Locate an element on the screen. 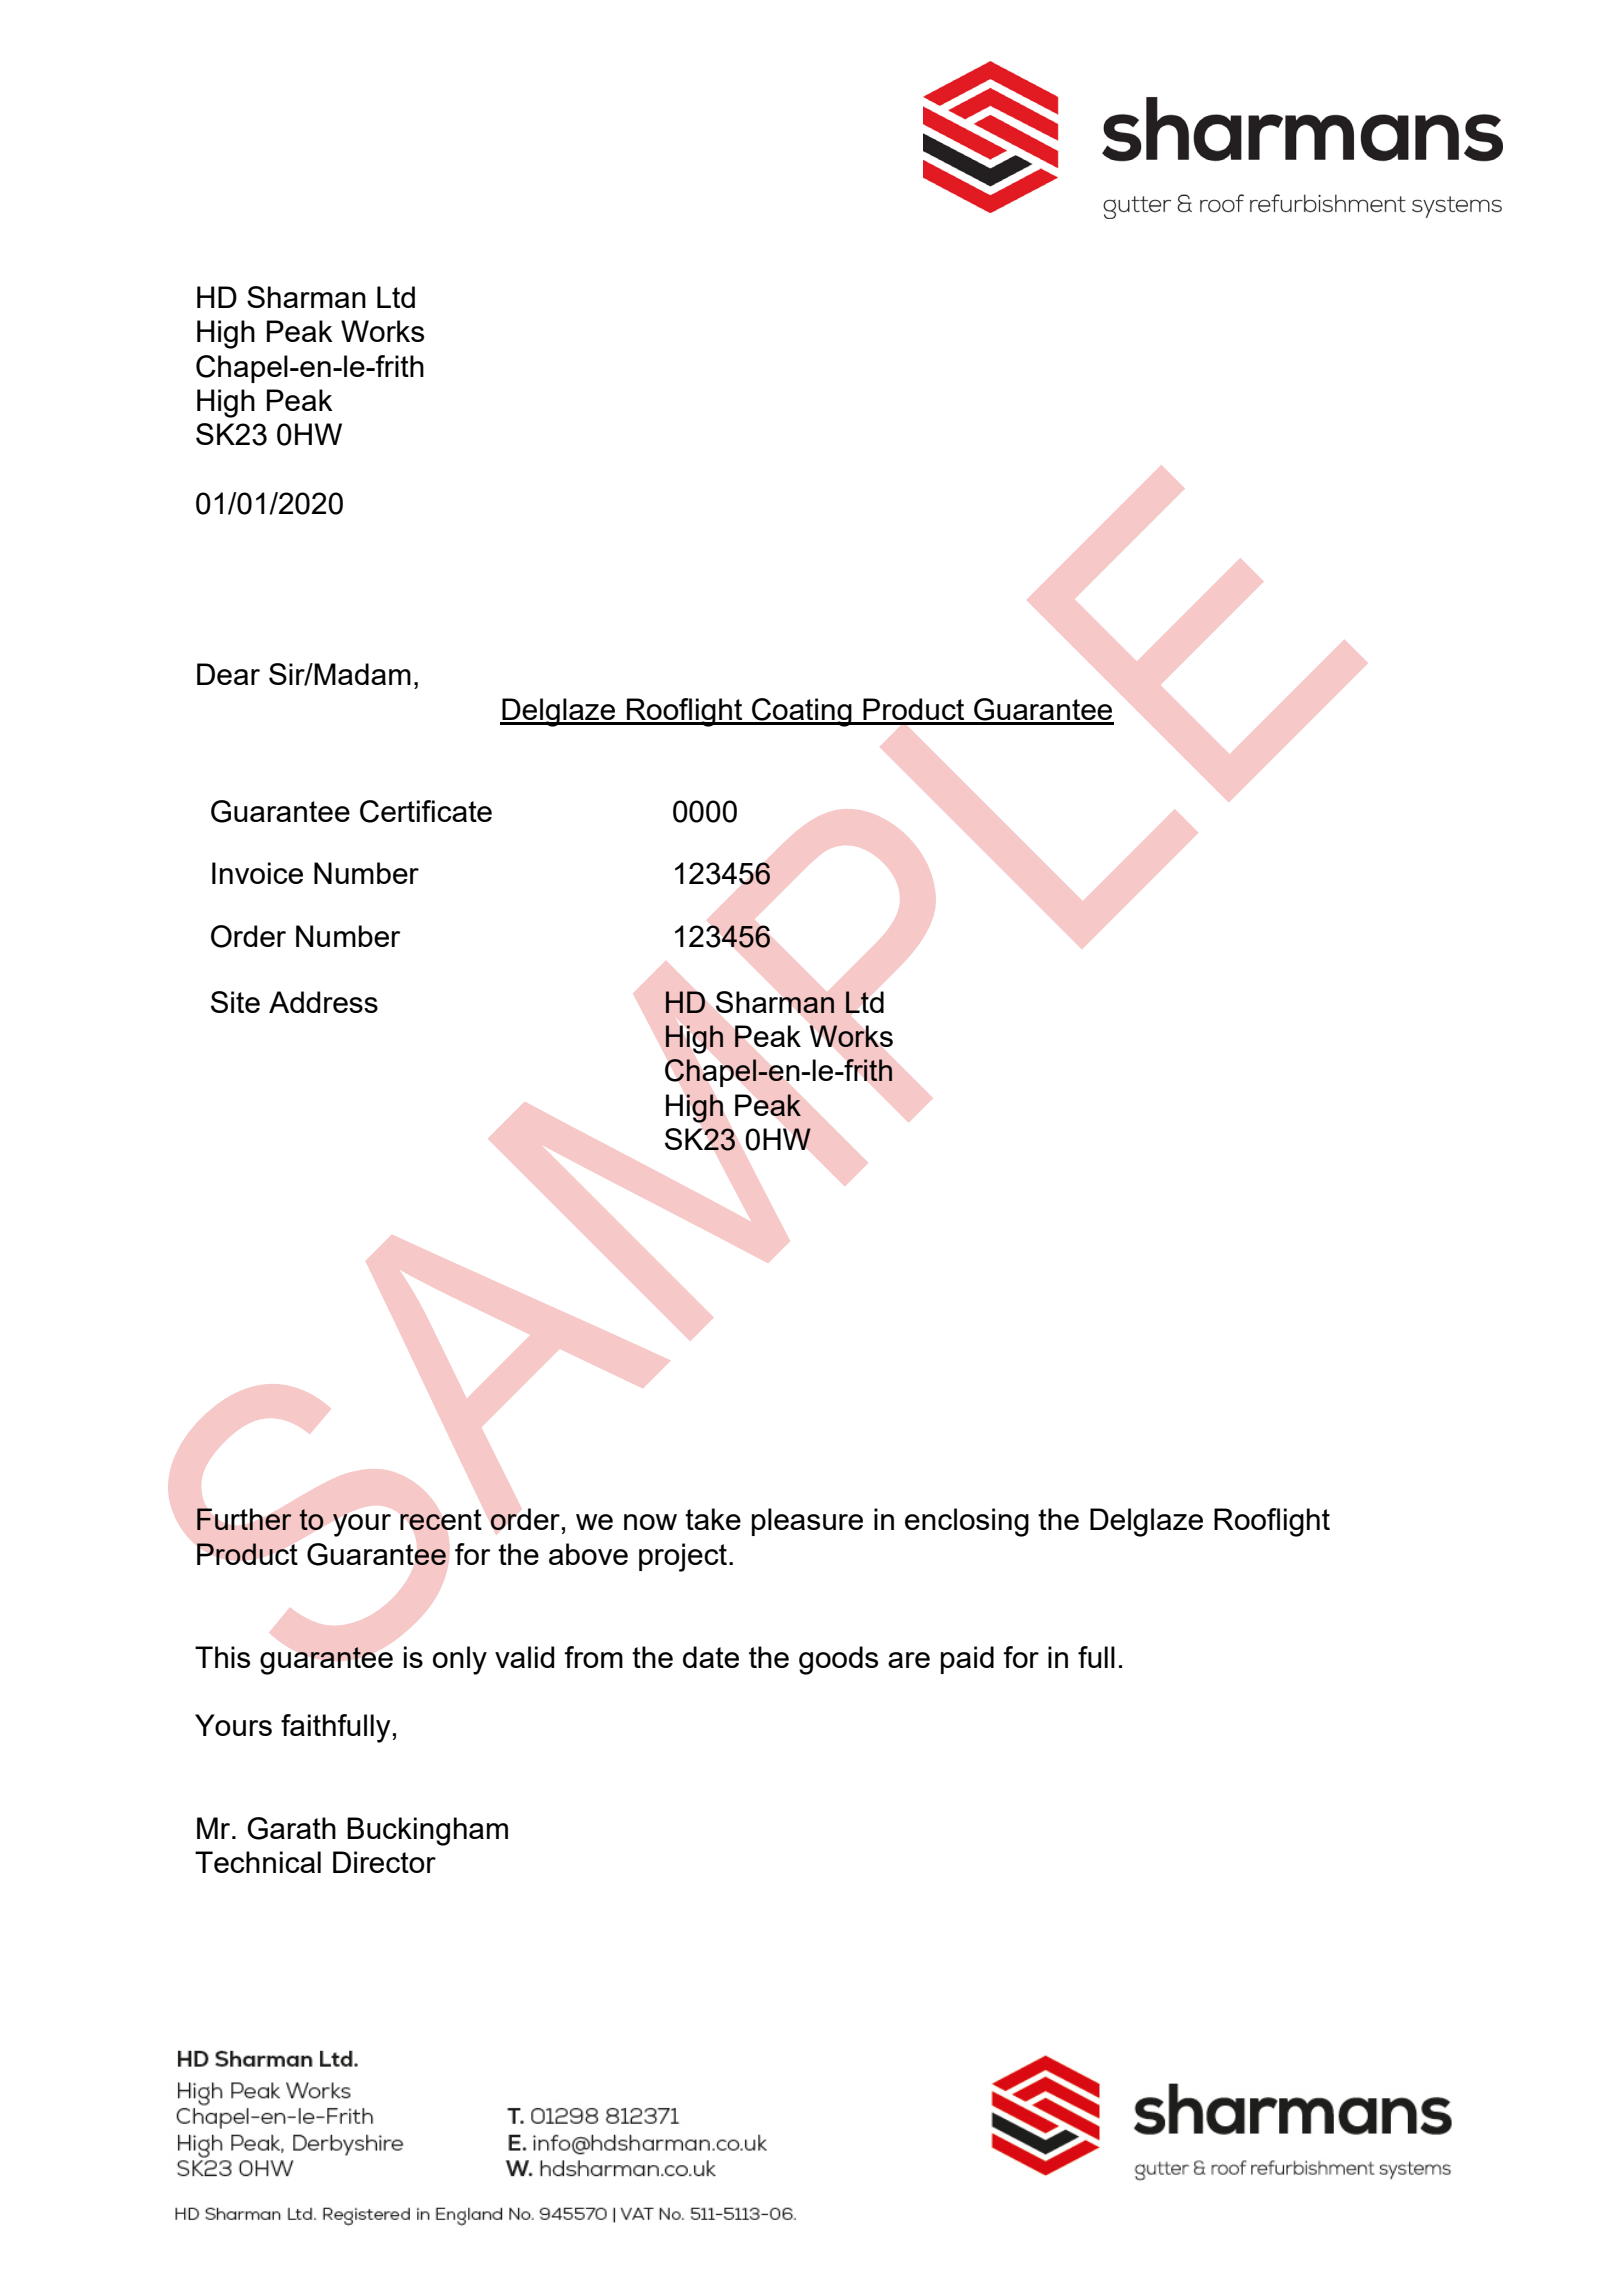 This screenshot has height=2282, width=1614. Address is located at coordinates (323, 1002).
